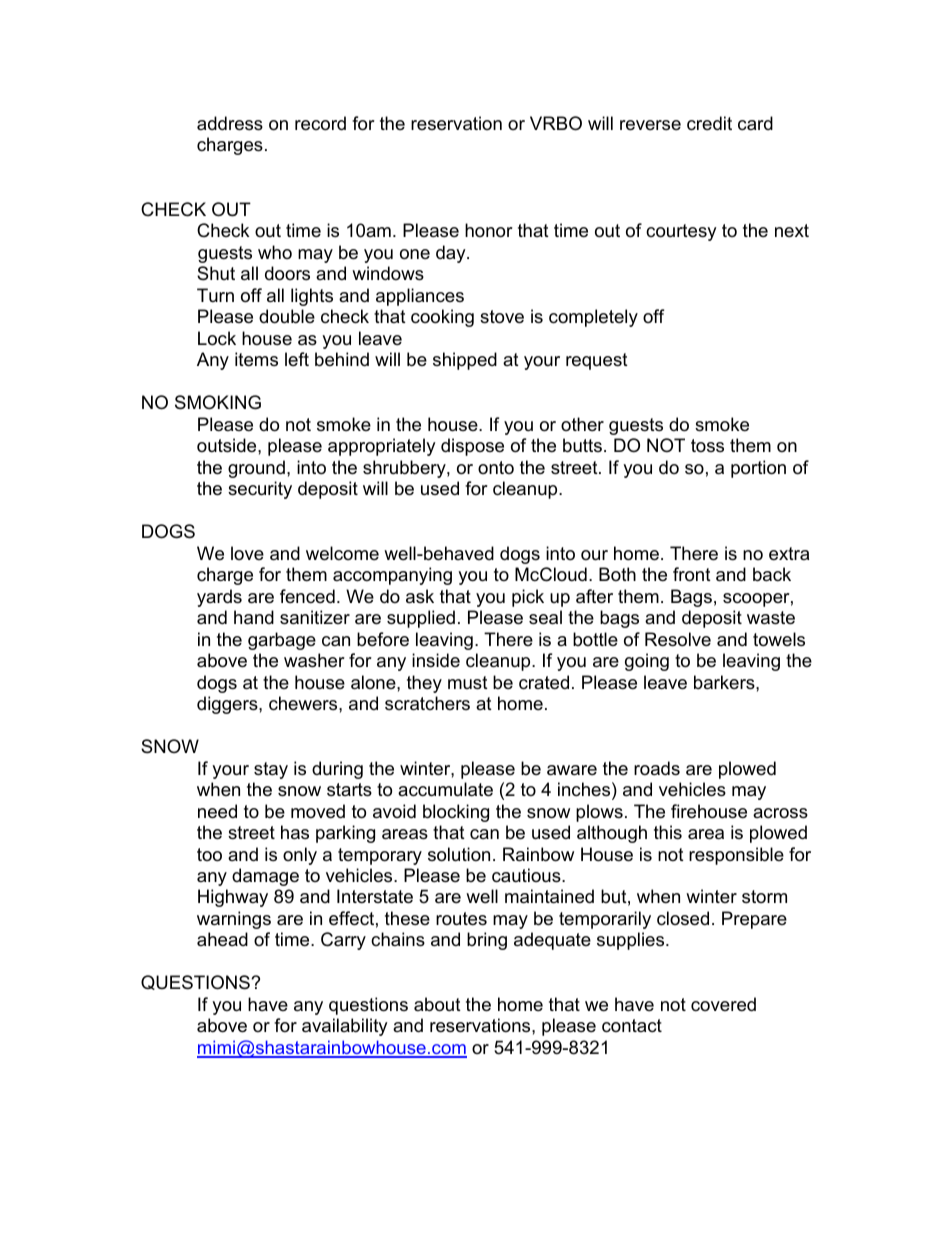  What do you see at coordinates (723, 1004) in the image?
I see `covered` at bounding box center [723, 1004].
